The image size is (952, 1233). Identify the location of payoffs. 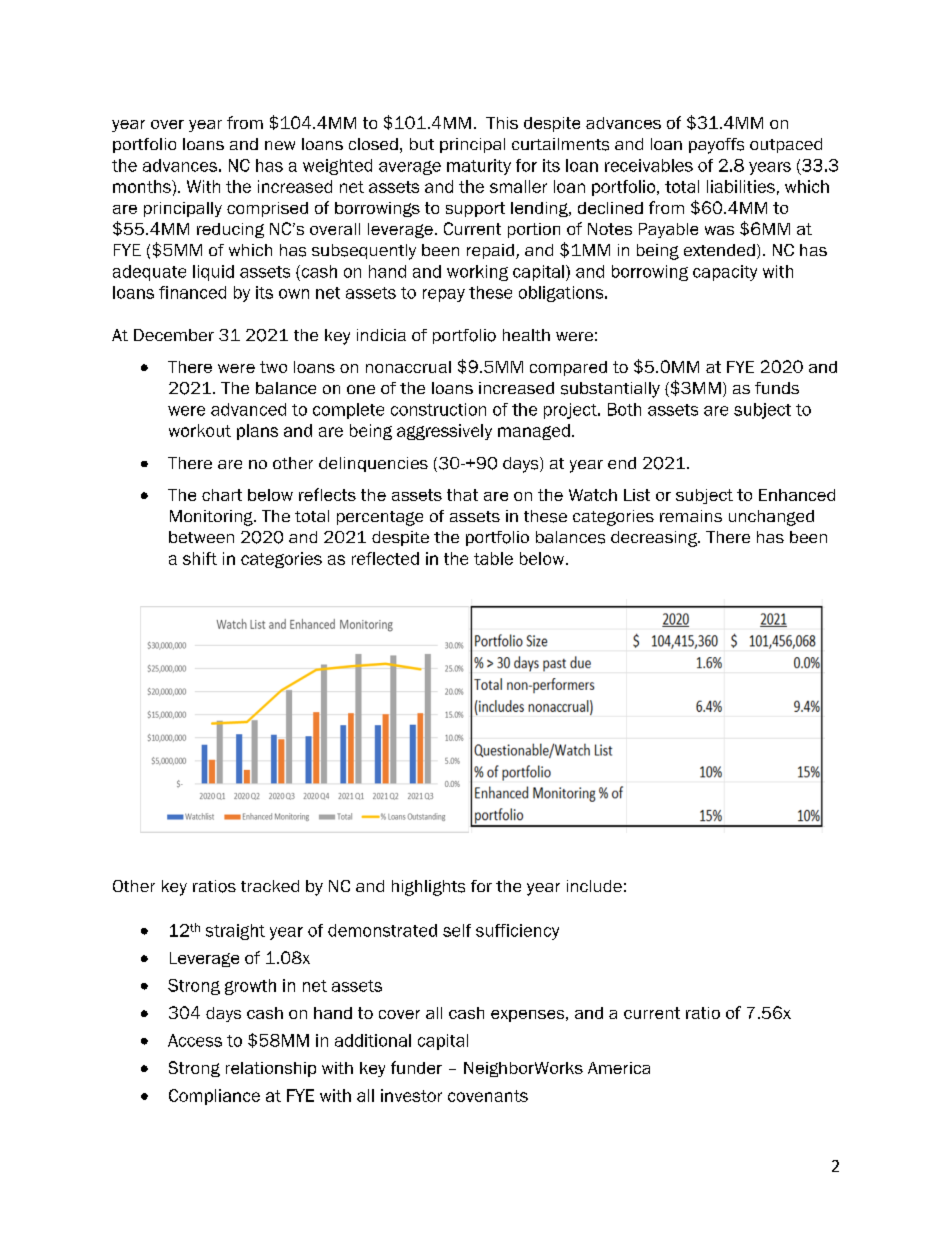
(716, 146).
